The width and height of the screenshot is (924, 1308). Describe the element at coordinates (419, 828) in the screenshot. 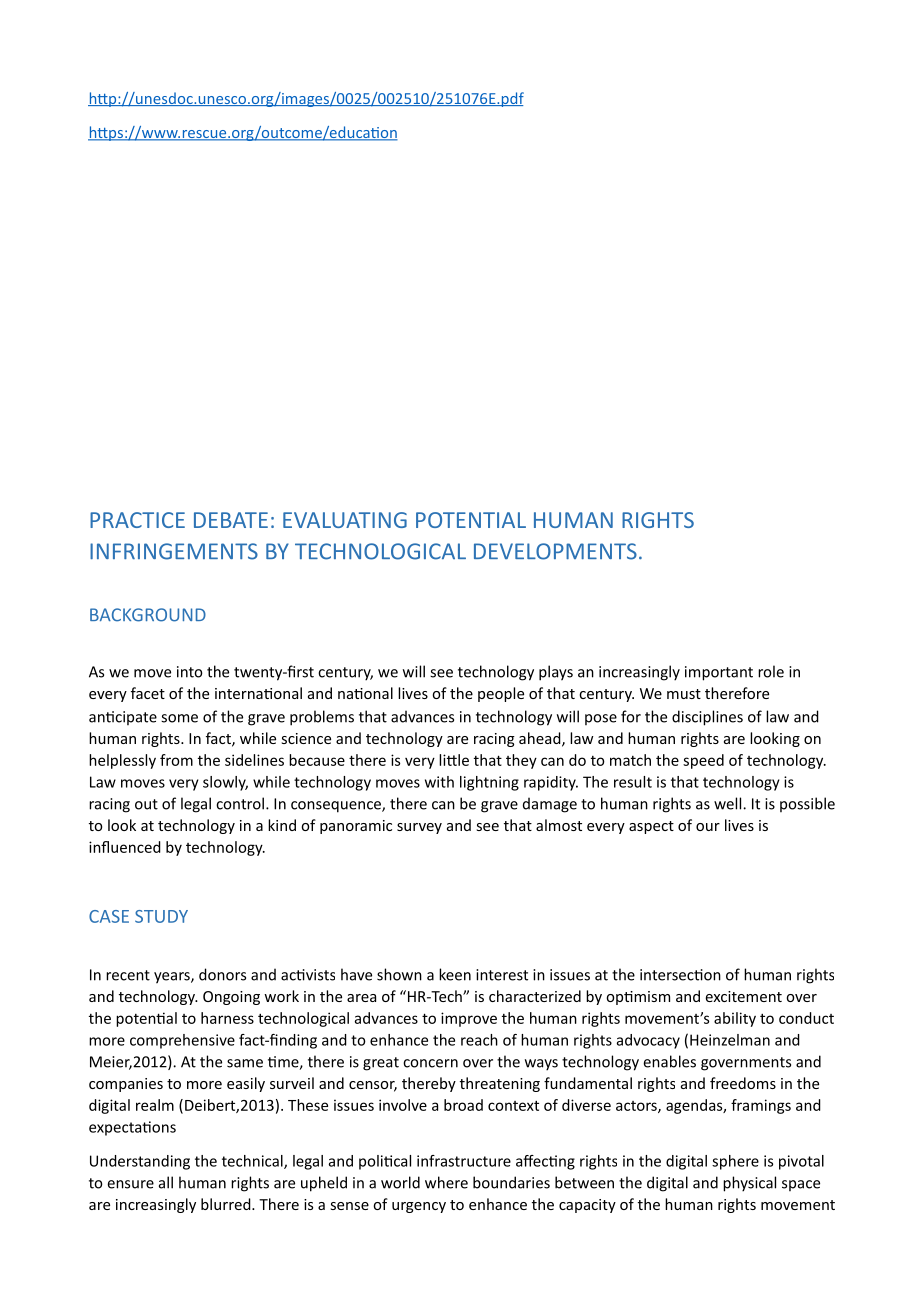

I see `survey` at that location.
